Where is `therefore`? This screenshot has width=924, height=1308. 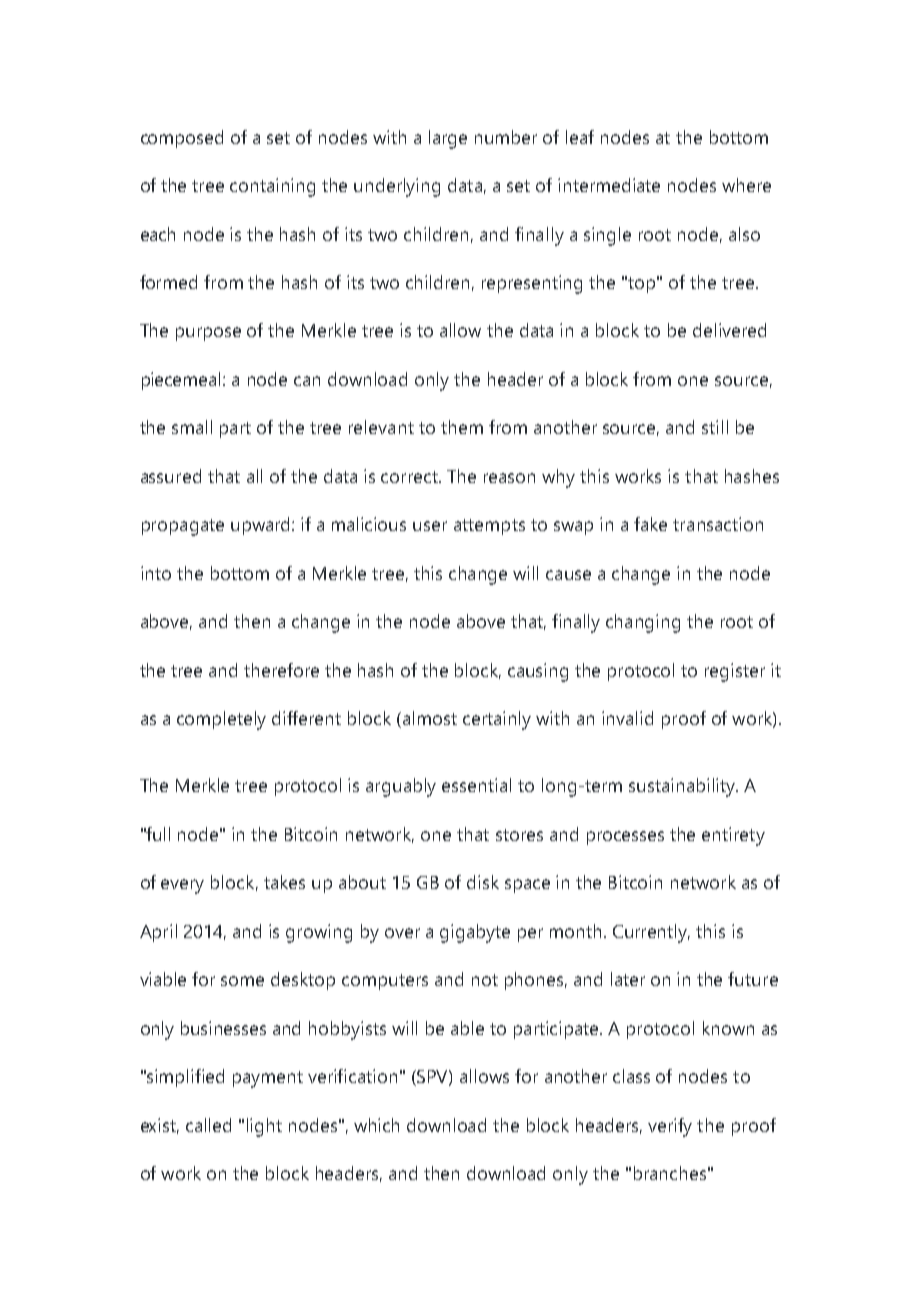 therefore is located at coordinates (281, 670).
